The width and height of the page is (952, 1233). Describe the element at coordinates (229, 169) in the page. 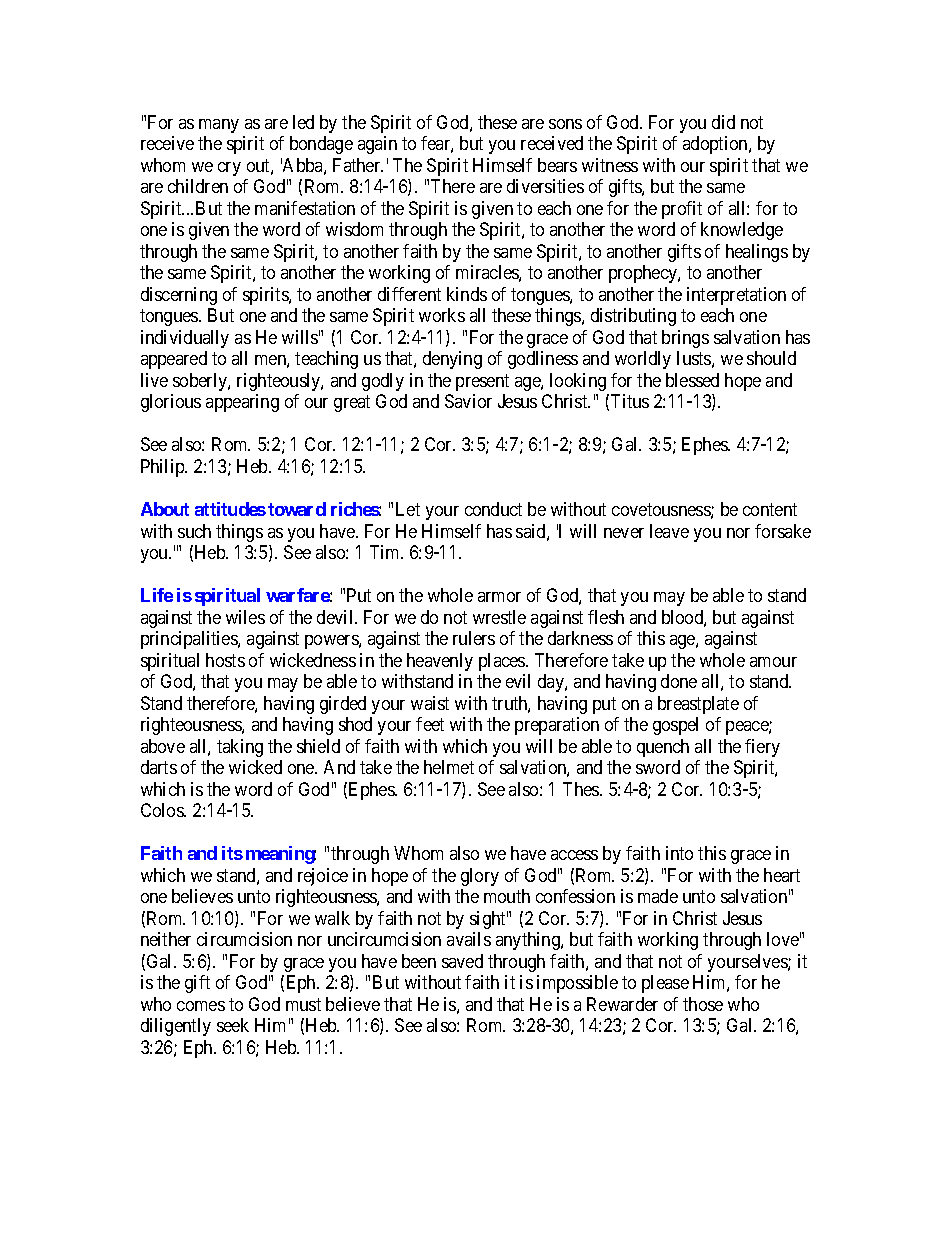

I see `cry` at that location.
